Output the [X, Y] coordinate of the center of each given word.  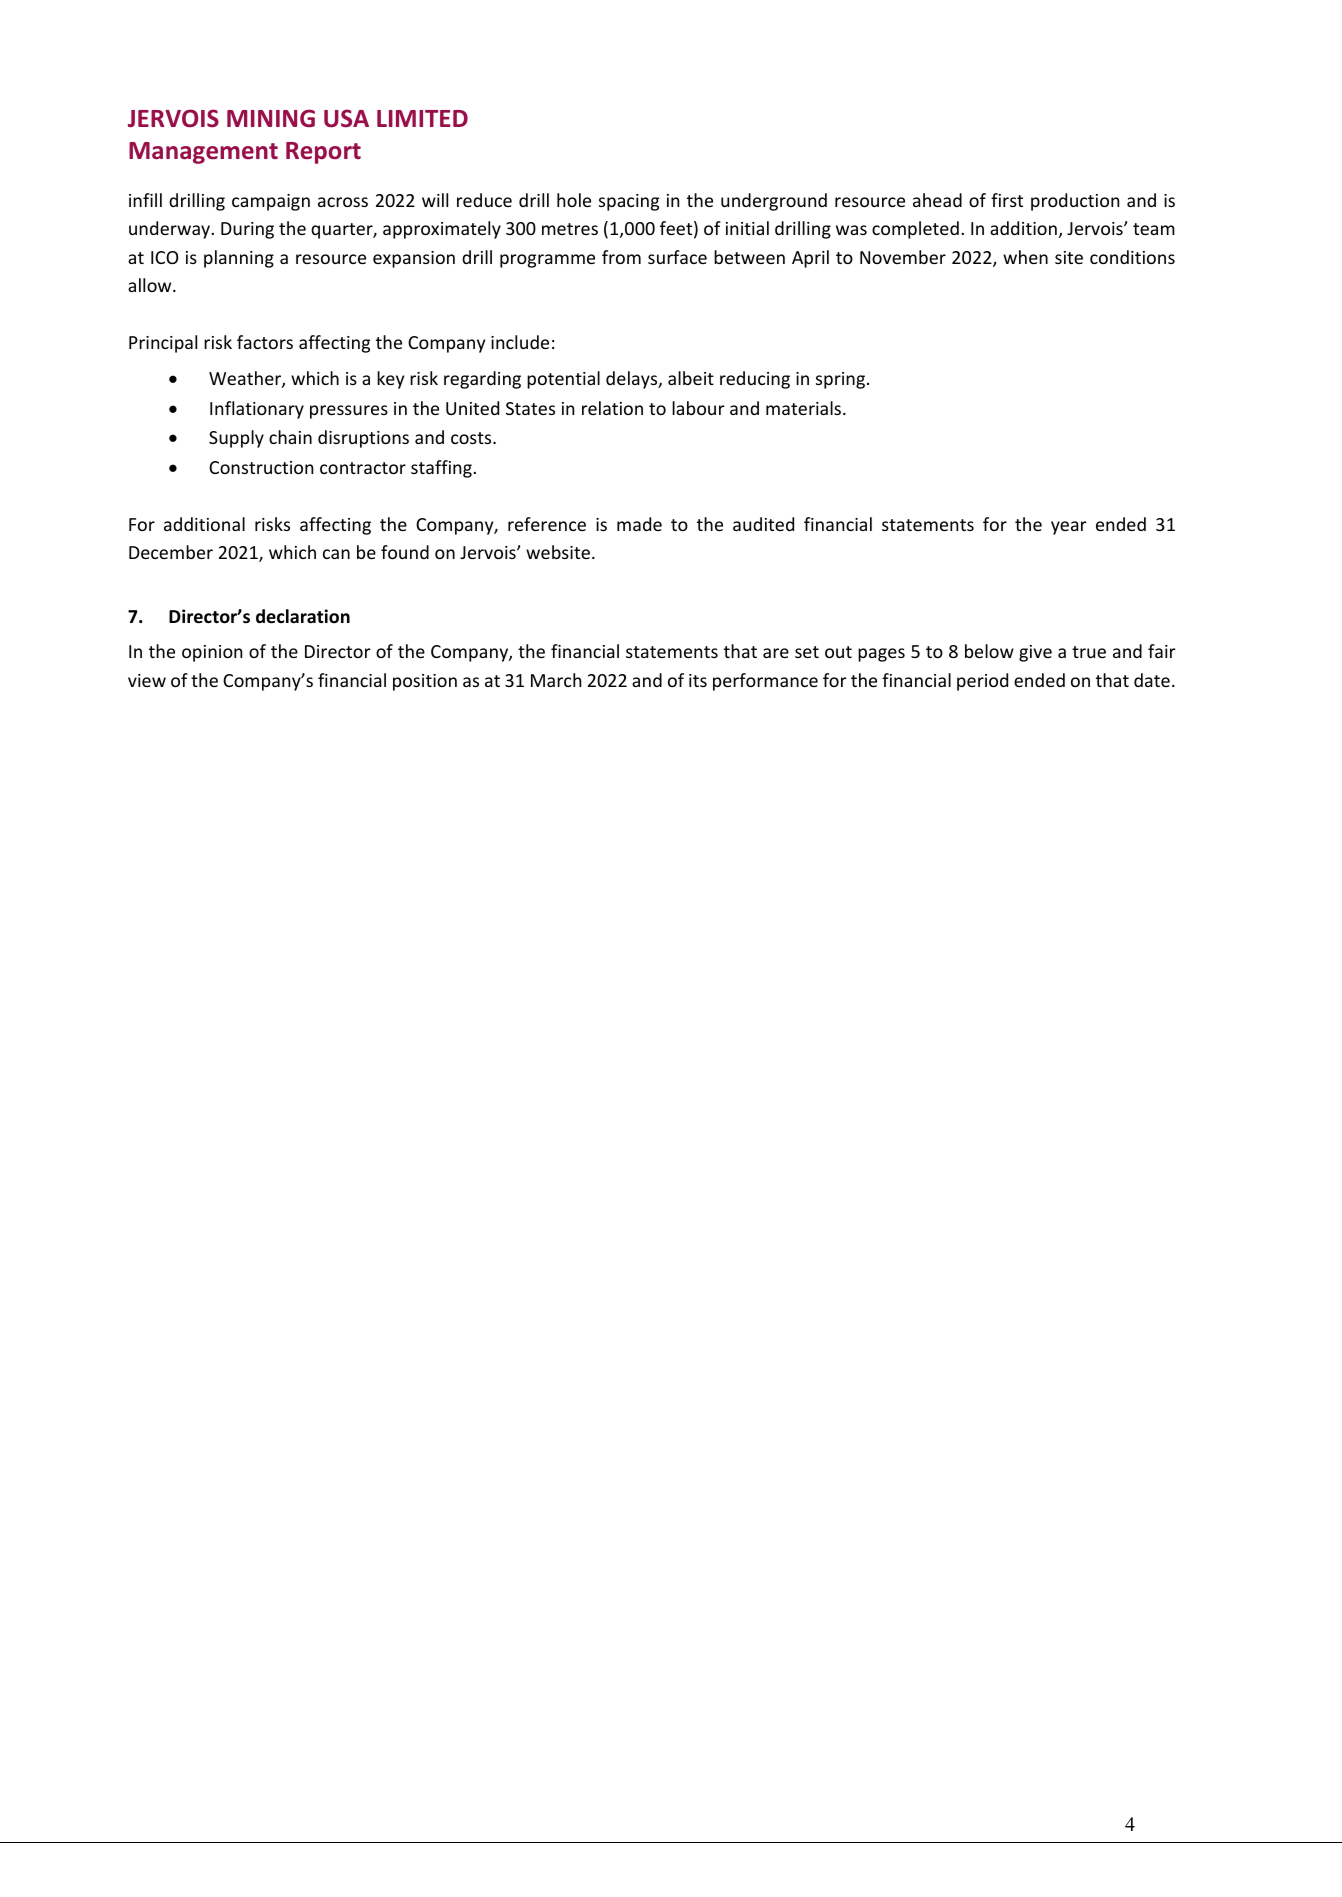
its [698, 680]
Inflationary [257, 410]
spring [842, 380]
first [1007, 200]
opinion [212, 653]
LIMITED [422, 118]
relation [612, 408]
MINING [271, 118]
